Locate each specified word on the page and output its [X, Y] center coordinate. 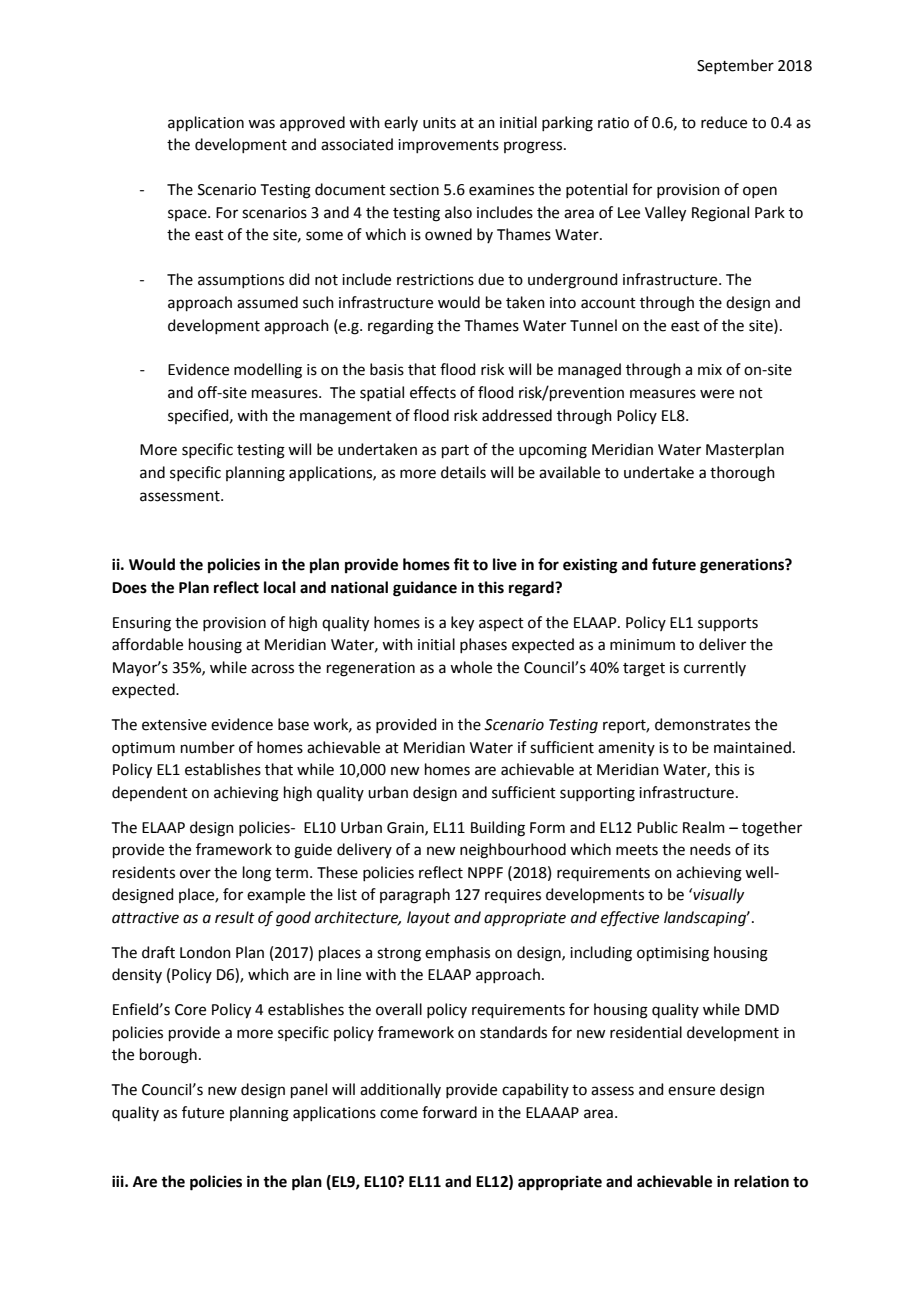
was [261, 124]
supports [728, 624]
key [462, 624]
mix [710, 369]
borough [168, 1056]
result [235, 917]
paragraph [415, 896]
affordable [147, 644]
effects [433, 392]
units [439, 123]
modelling [268, 371]
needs [710, 849]
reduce [724, 122]
